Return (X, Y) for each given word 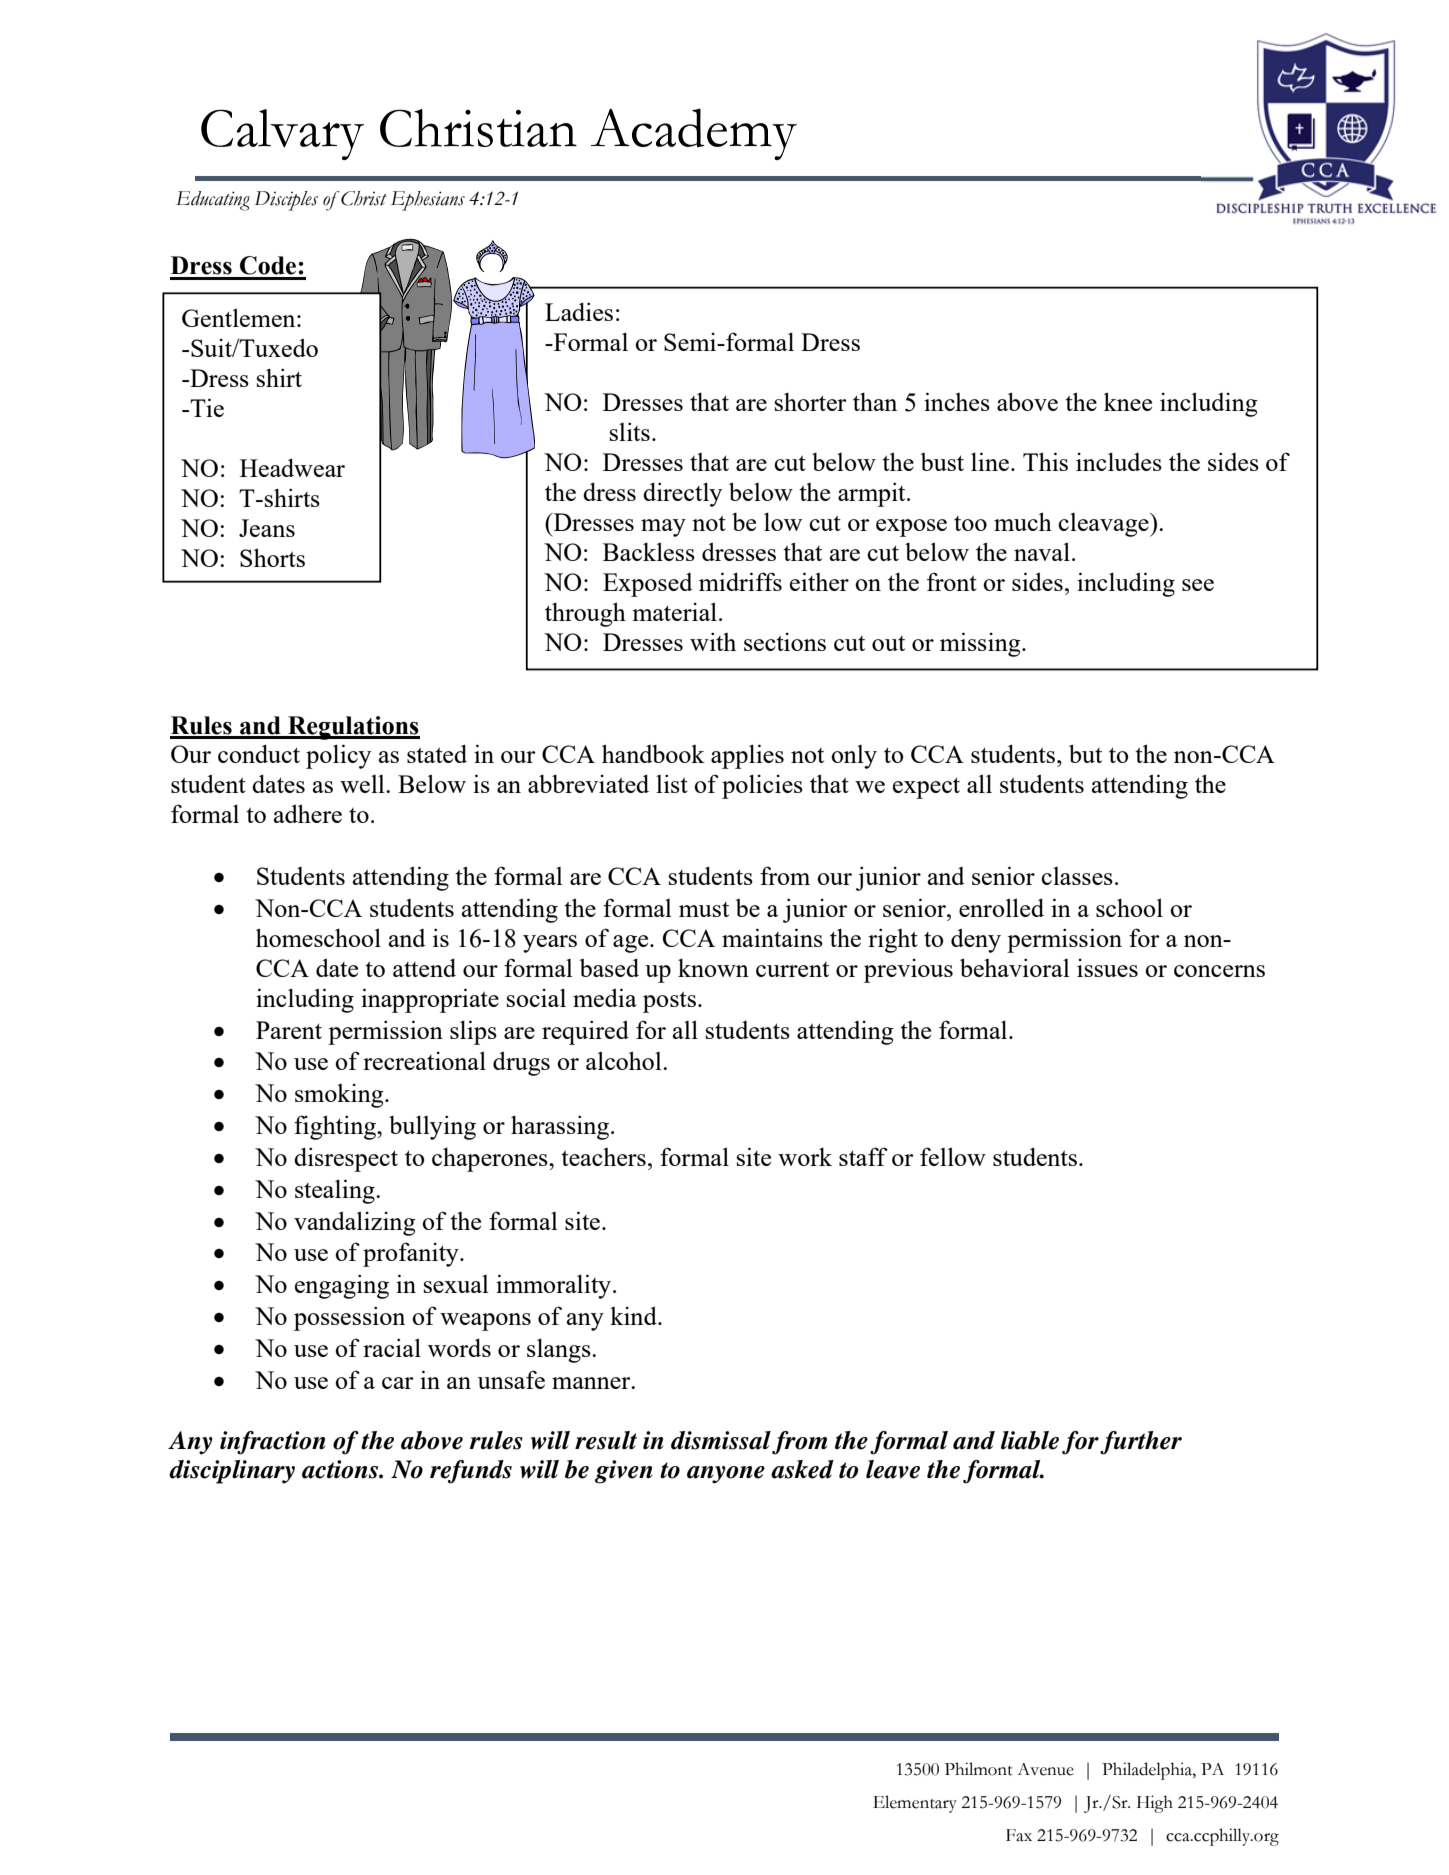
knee (1128, 401)
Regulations (353, 728)
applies (747, 756)
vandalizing (355, 1223)
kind (634, 1315)
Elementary (915, 1804)
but (1085, 753)
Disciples (286, 201)
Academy (694, 134)
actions (341, 1469)
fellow (953, 1156)
